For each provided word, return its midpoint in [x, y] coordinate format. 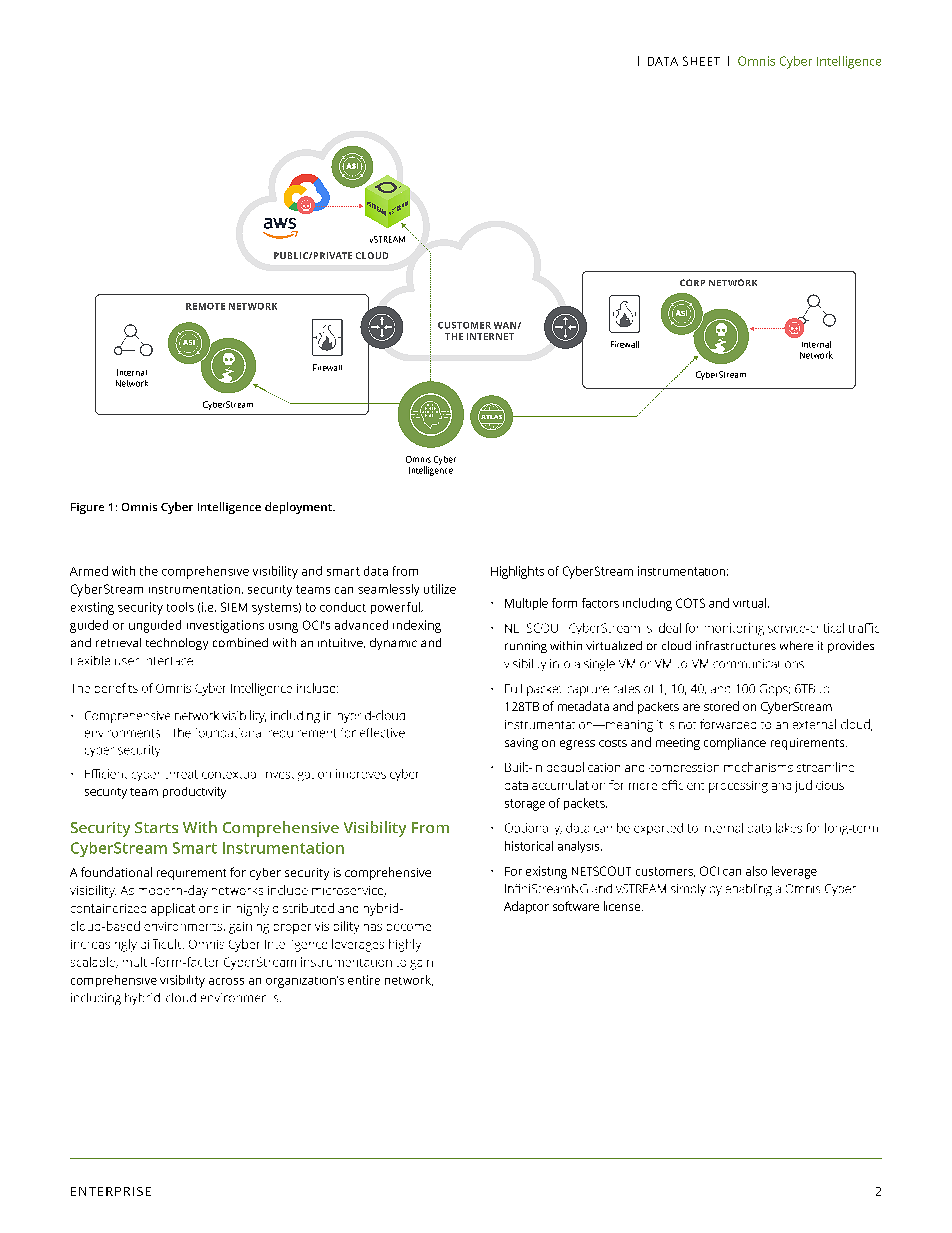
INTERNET [490, 336]
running [526, 647]
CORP [692, 282]
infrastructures [736, 645]
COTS [690, 603]
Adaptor [526, 907]
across [226, 981]
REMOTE [205, 306]
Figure [87, 508]
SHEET [701, 61]
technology [177, 644]
